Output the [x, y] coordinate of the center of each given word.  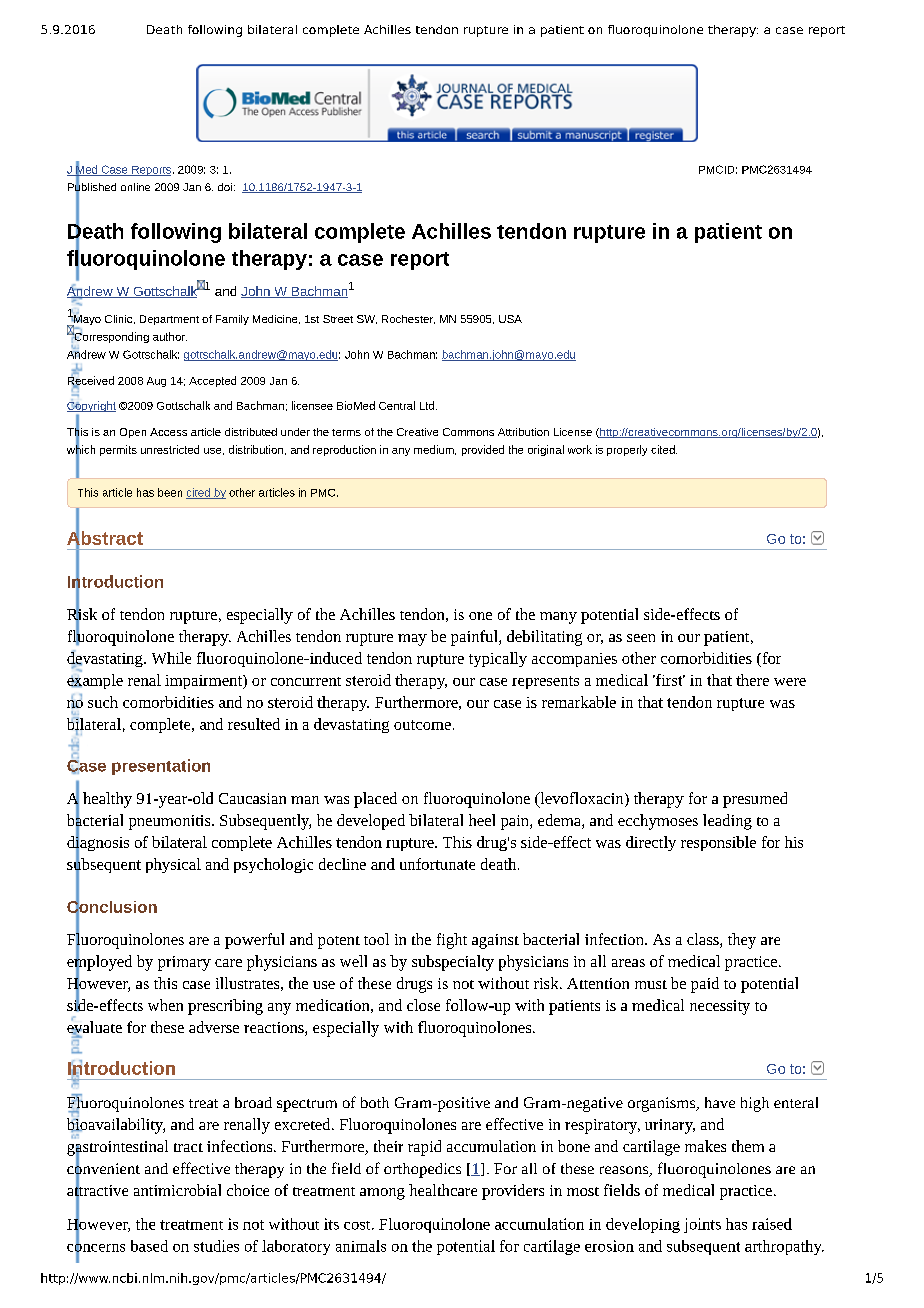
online [135, 187]
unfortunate [437, 864]
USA [510, 319]
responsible [718, 843]
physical [173, 865]
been [170, 492]
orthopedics [422, 1170]
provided [483, 450]
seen [641, 638]
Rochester [408, 319]
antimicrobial [177, 1190]
